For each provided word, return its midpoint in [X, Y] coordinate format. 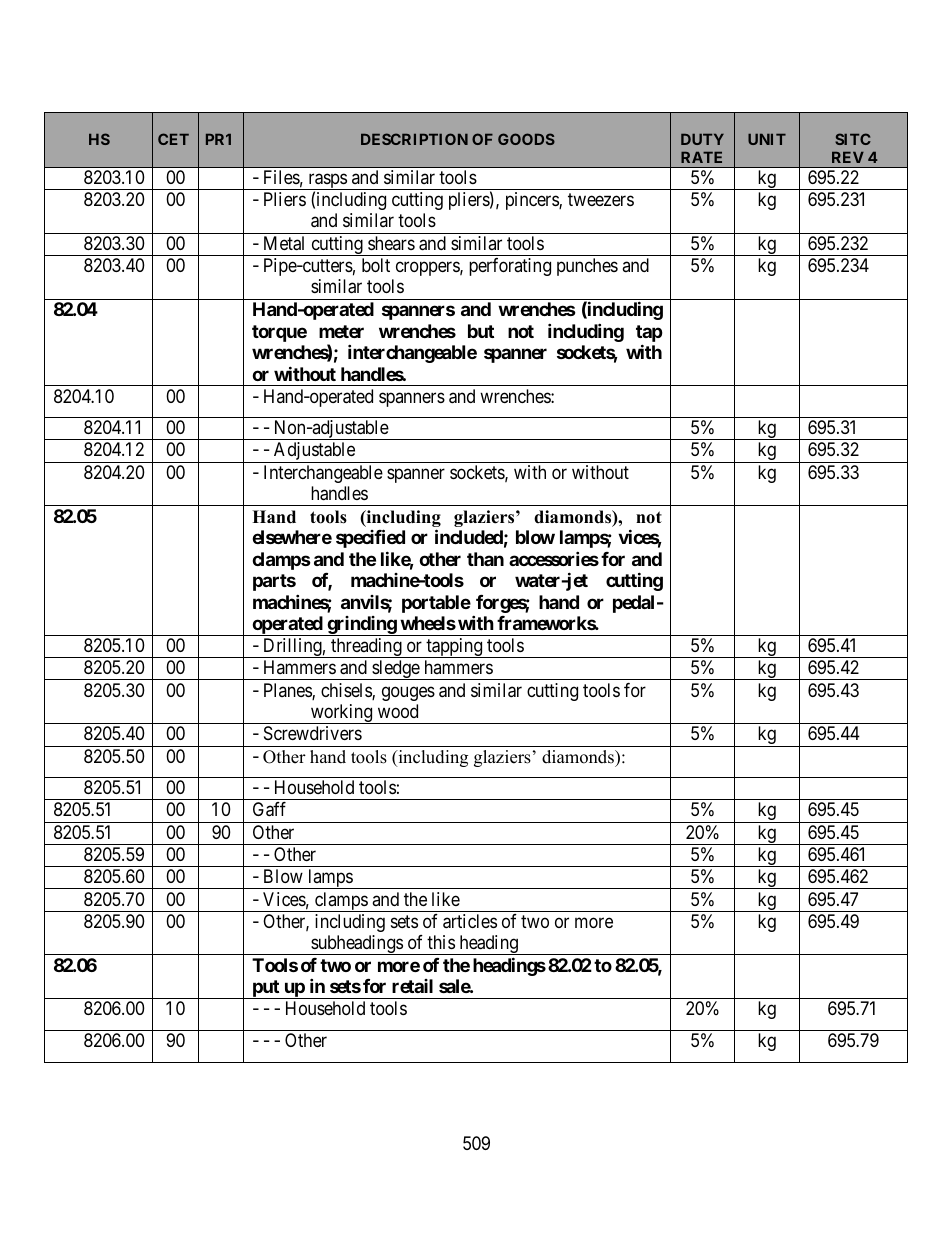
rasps [327, 181]
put [266, 989]
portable [436, 604]
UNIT [767, 139]
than [485, 559]
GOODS [526, 139]
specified [370, 538]
